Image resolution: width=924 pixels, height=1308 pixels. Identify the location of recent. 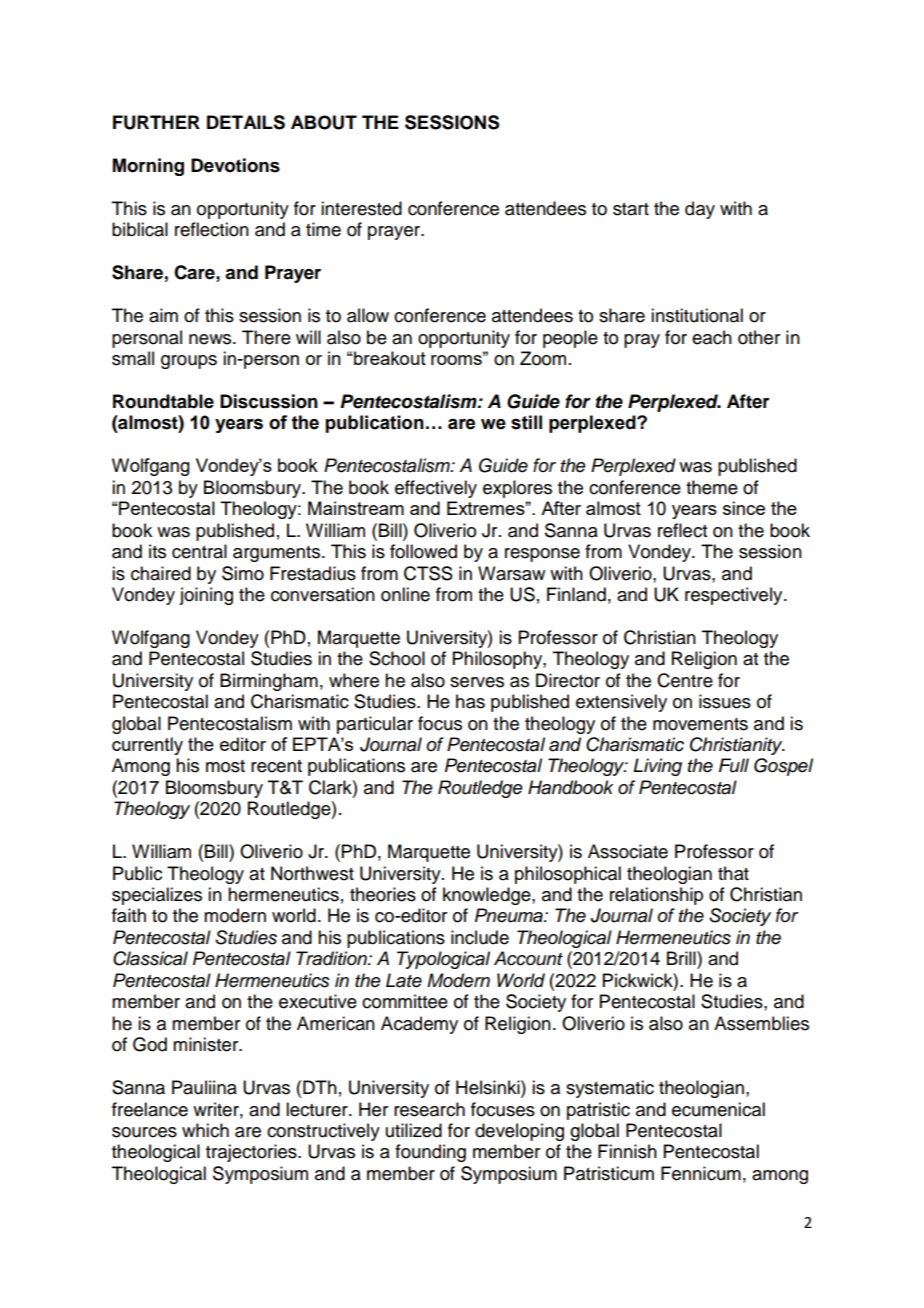
(276, 766).
